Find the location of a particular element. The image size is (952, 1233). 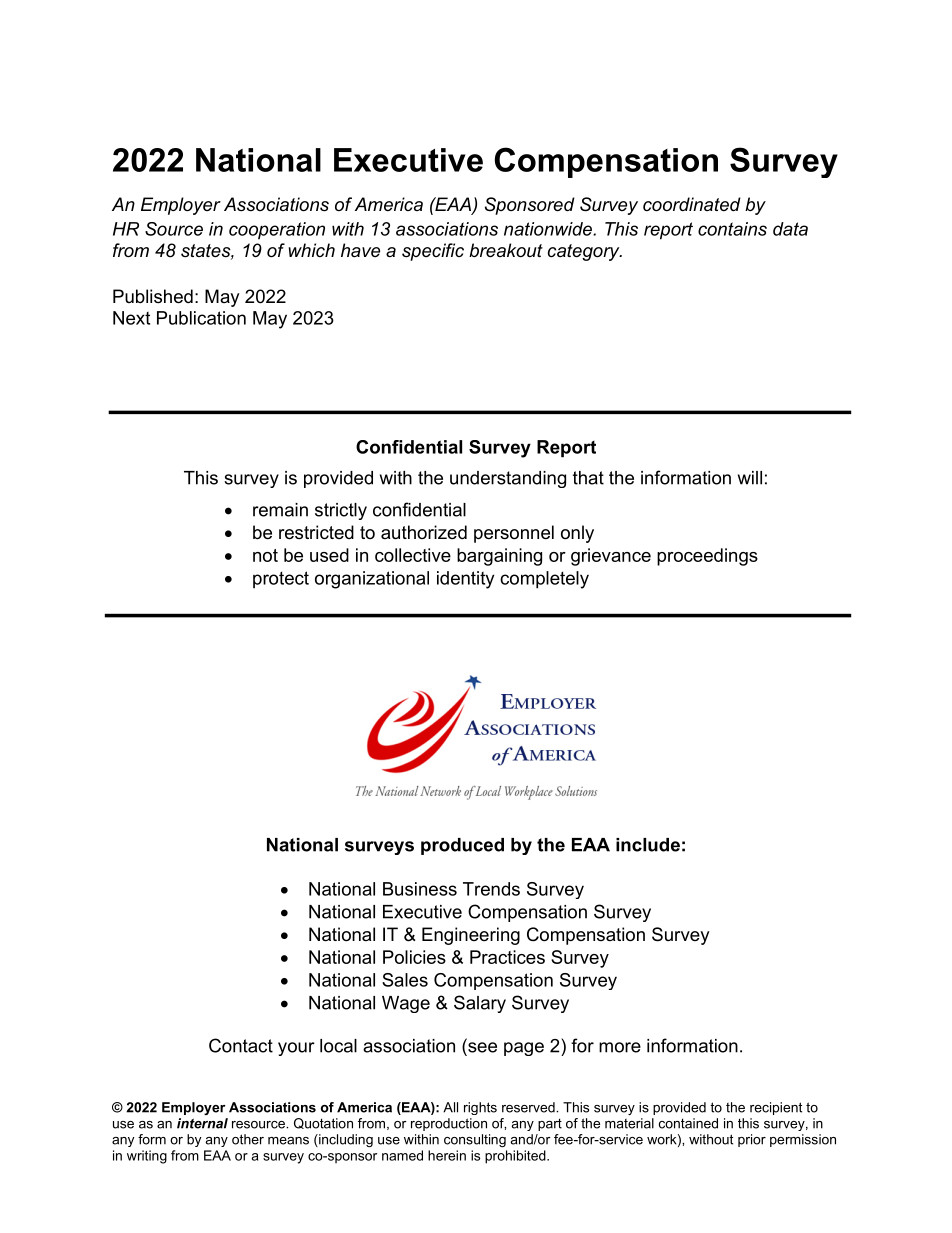

will is located at coordinates (750, 478).
